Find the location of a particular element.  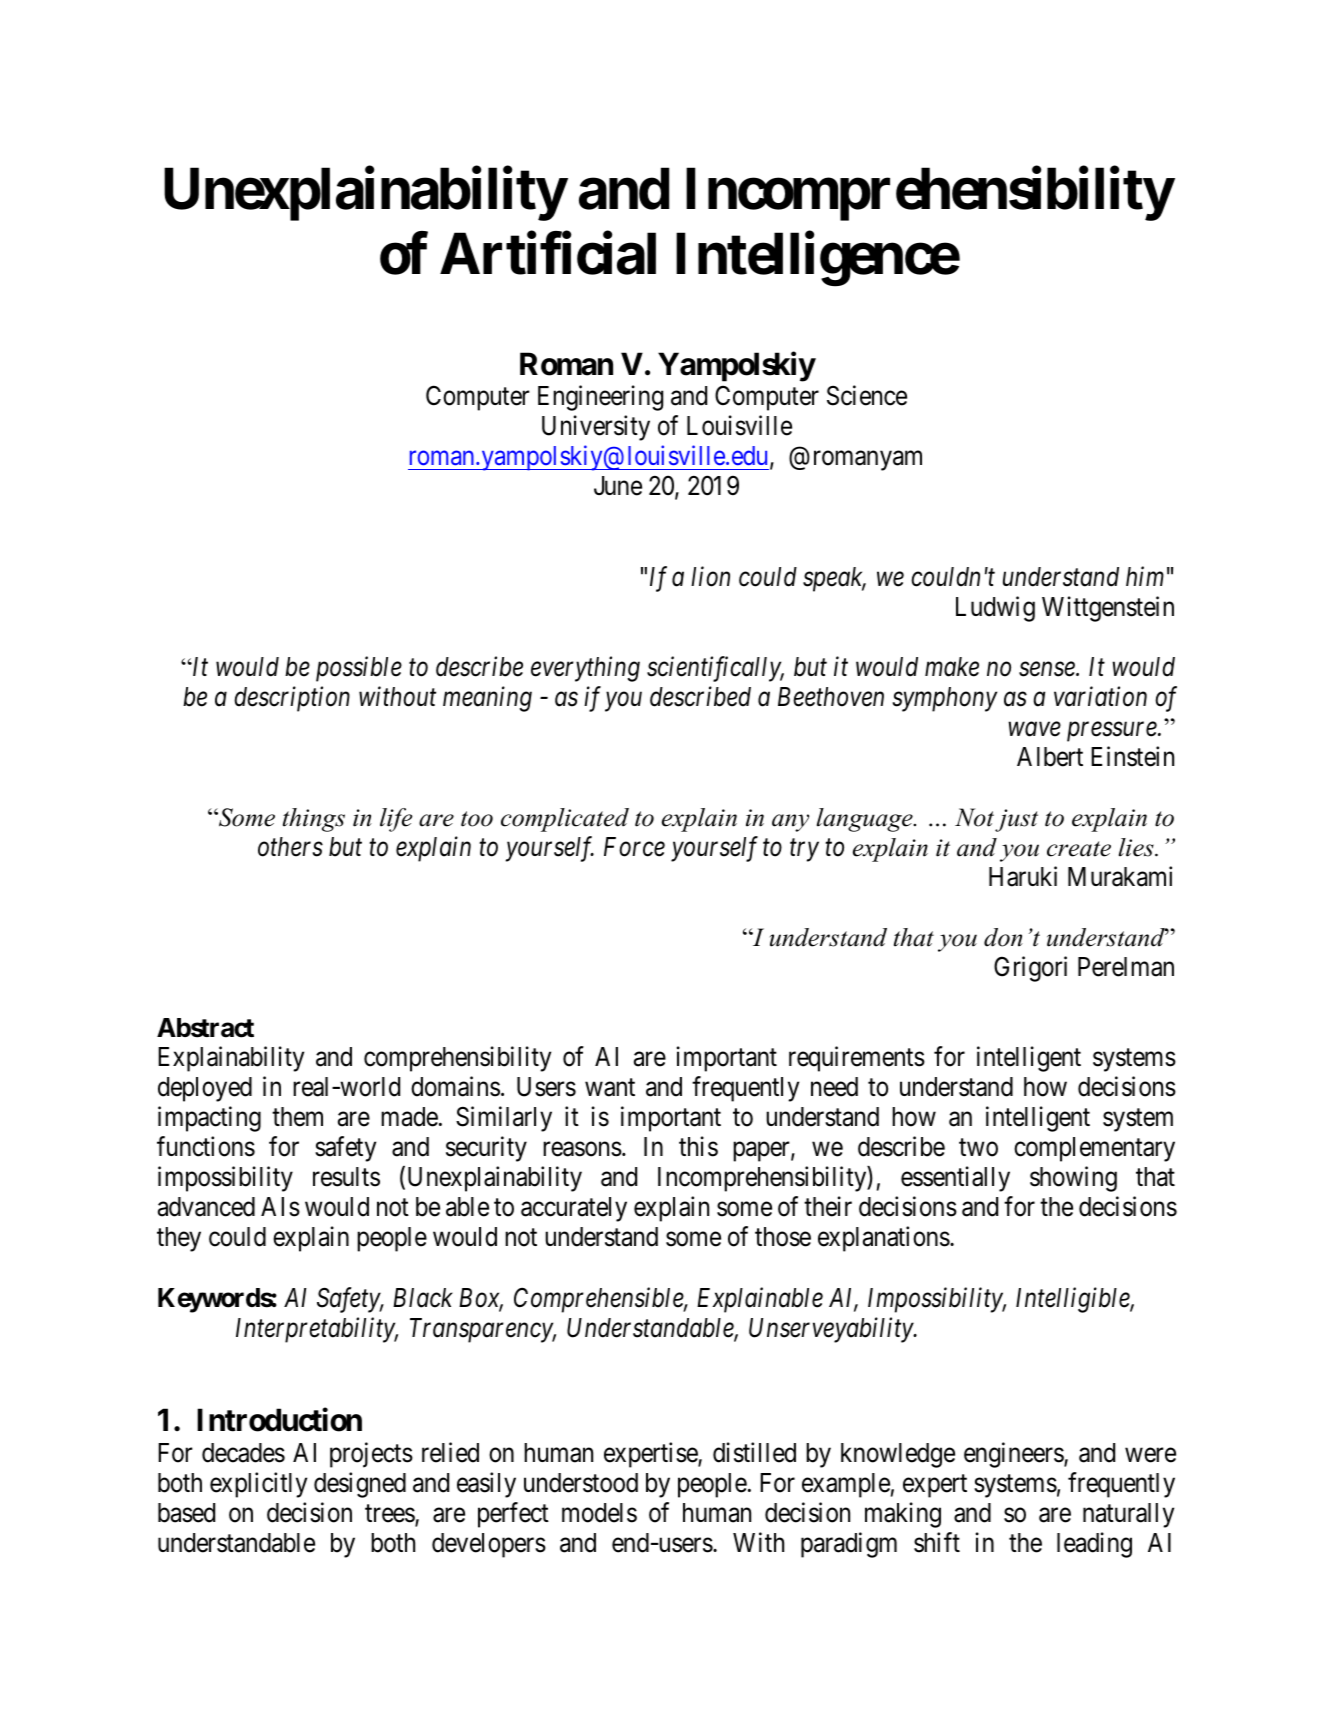

Artificial is located at coordinates (548, 254).
